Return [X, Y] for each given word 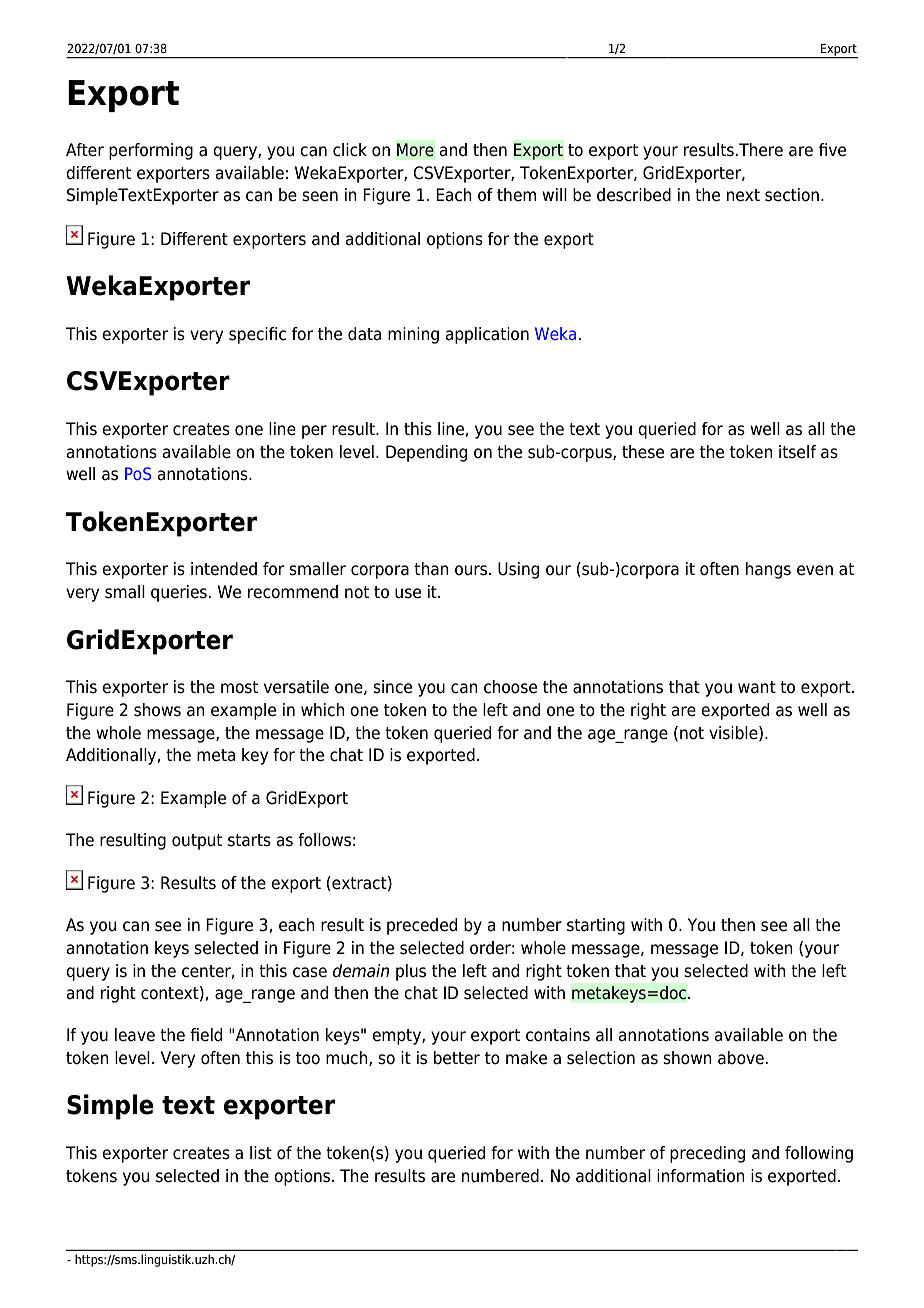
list [261, 1153]
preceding [707, 1154]
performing [151, 151]
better [457, 1058]
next [743, 195]
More [415, 150]
